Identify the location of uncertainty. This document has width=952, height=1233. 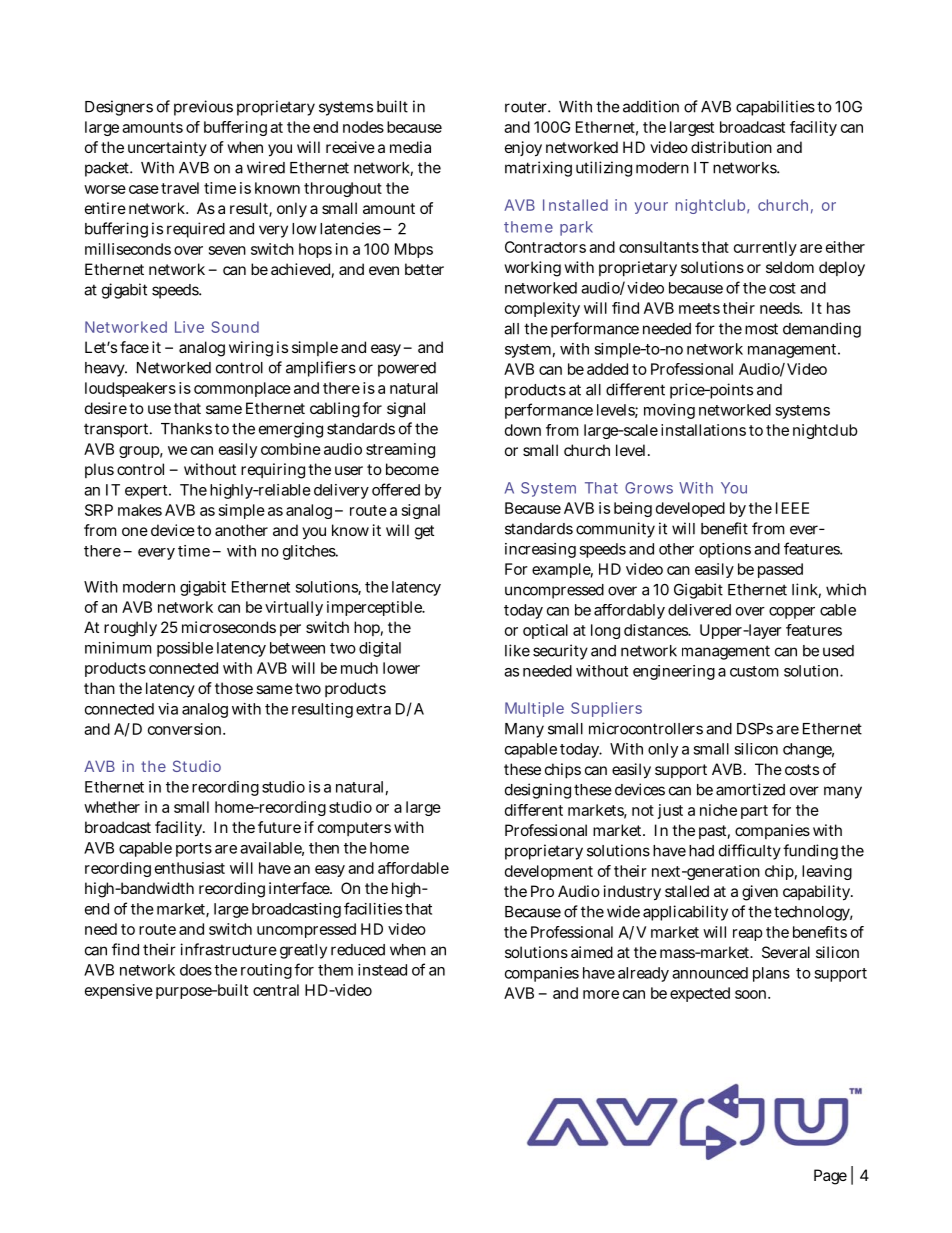
(167, 148).
